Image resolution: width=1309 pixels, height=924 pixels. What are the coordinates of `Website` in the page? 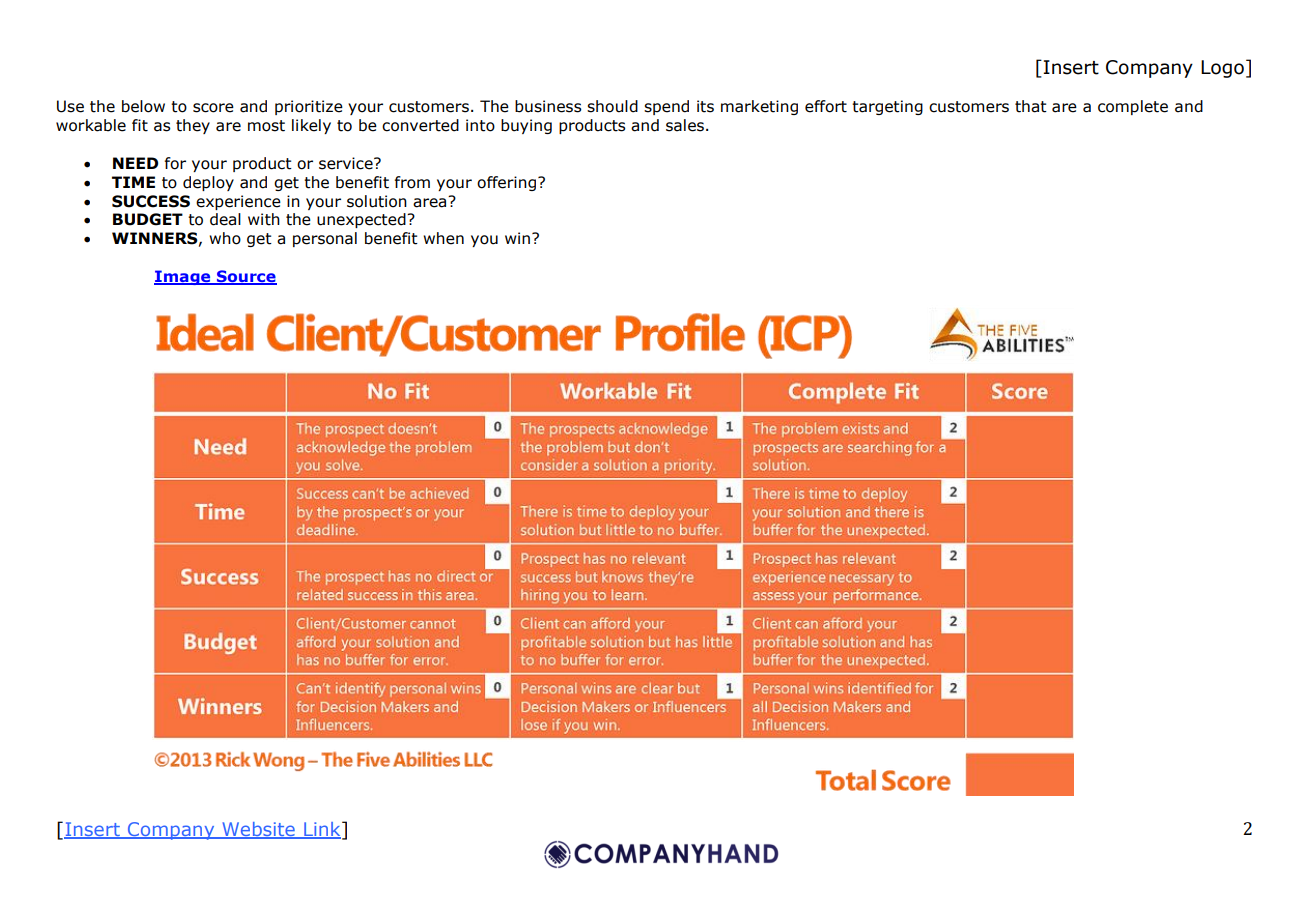 It's located at (258, 830).
